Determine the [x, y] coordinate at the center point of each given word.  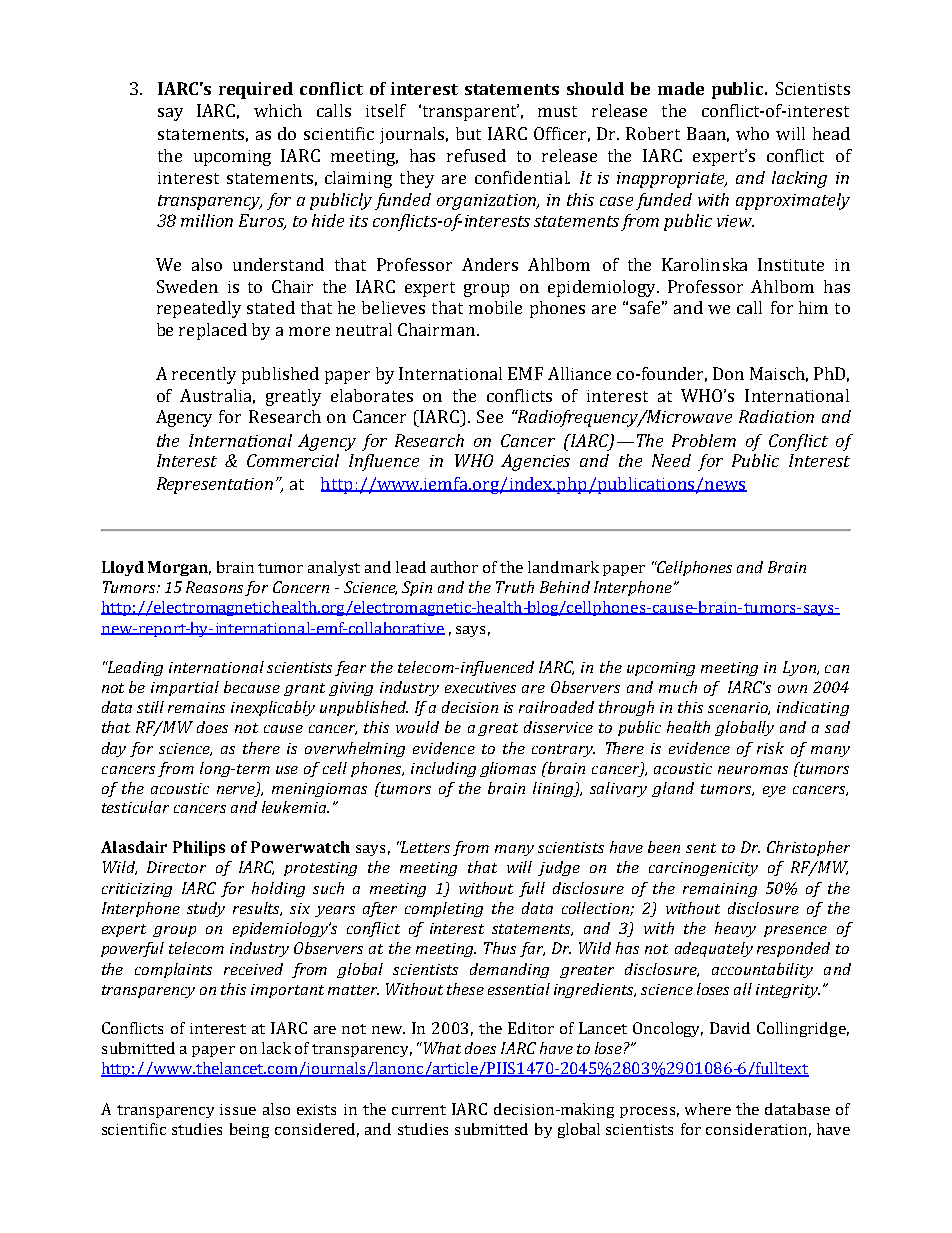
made [681, 88]
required [256, 90]
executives [480, 687]
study [206, 909]
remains [196, 707]
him [813, 307]
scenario [739, 708]
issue [238, 1109]
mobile [495, 307]
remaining [720, 890]
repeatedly [199, 309]
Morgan [179, 568]
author [454, 567]
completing [444, 909]
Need [671, 460]
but [468, 133]
